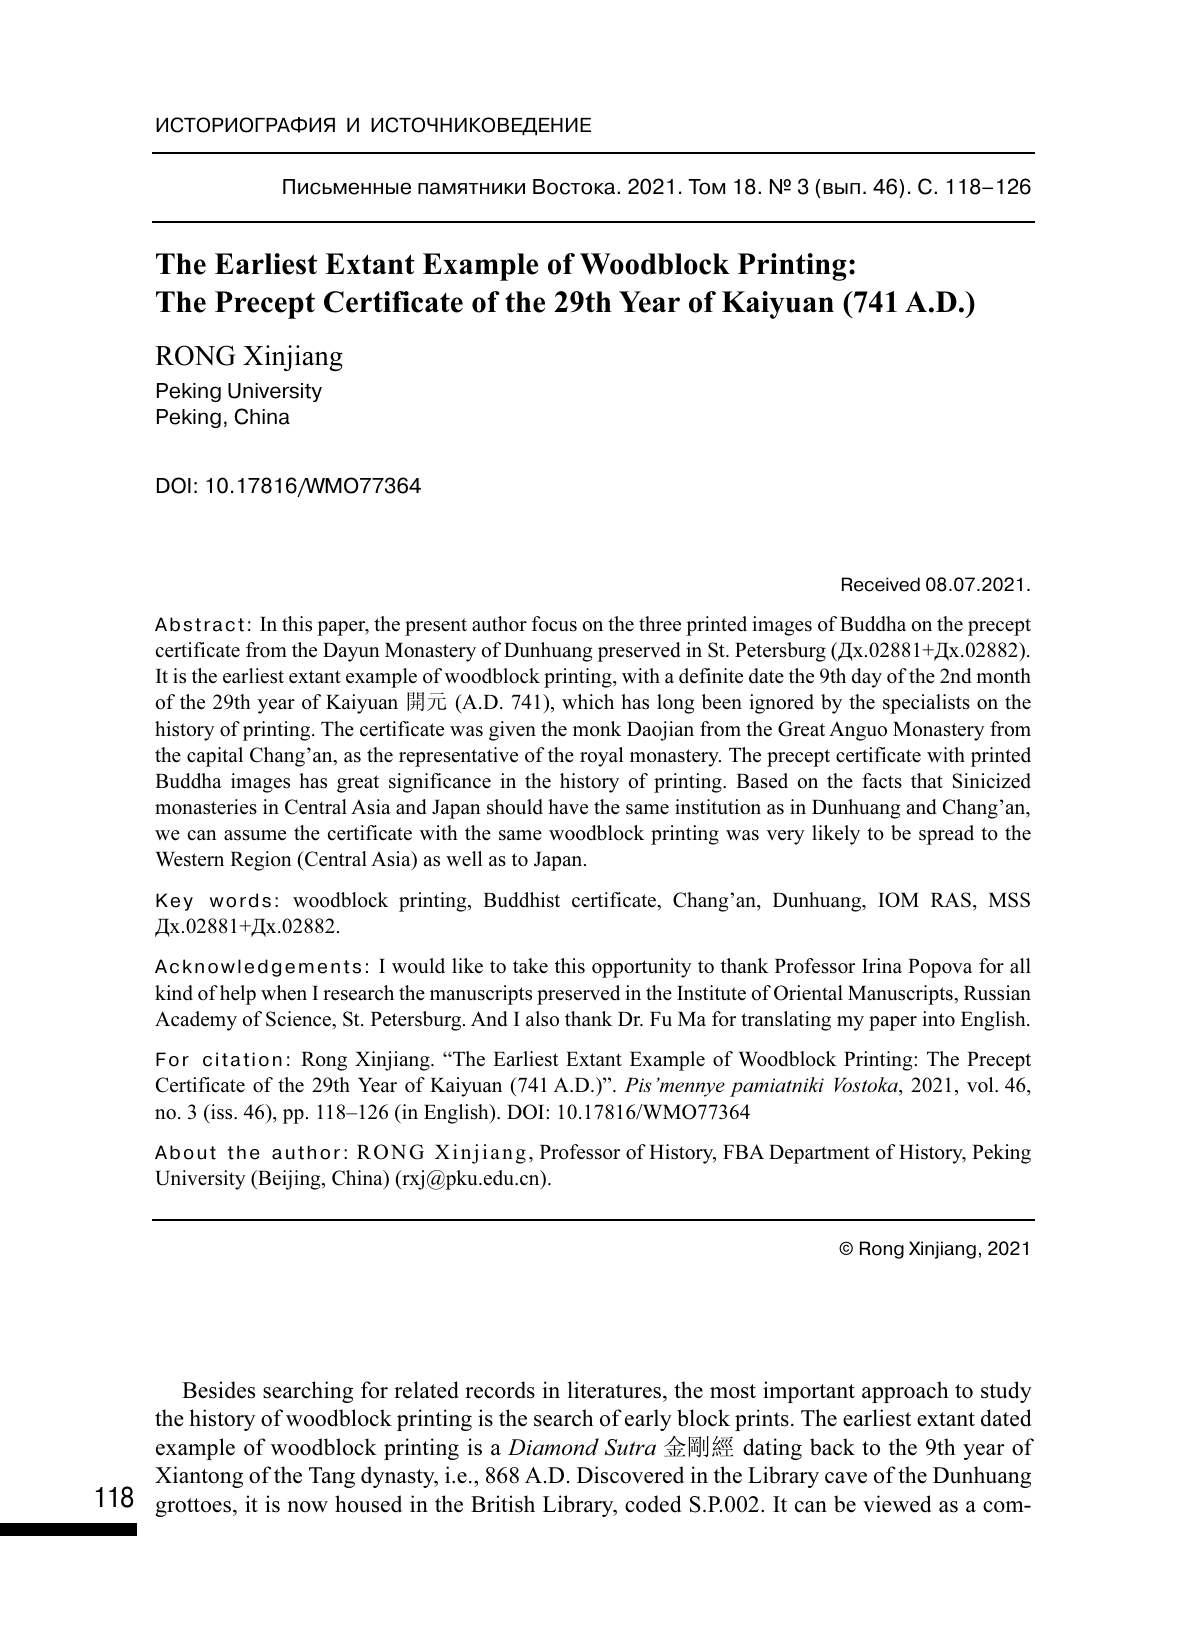  What do you see at coordinates (630, 1475) in the page?
I see `Discovered` at bounding box center [630, 1475].
